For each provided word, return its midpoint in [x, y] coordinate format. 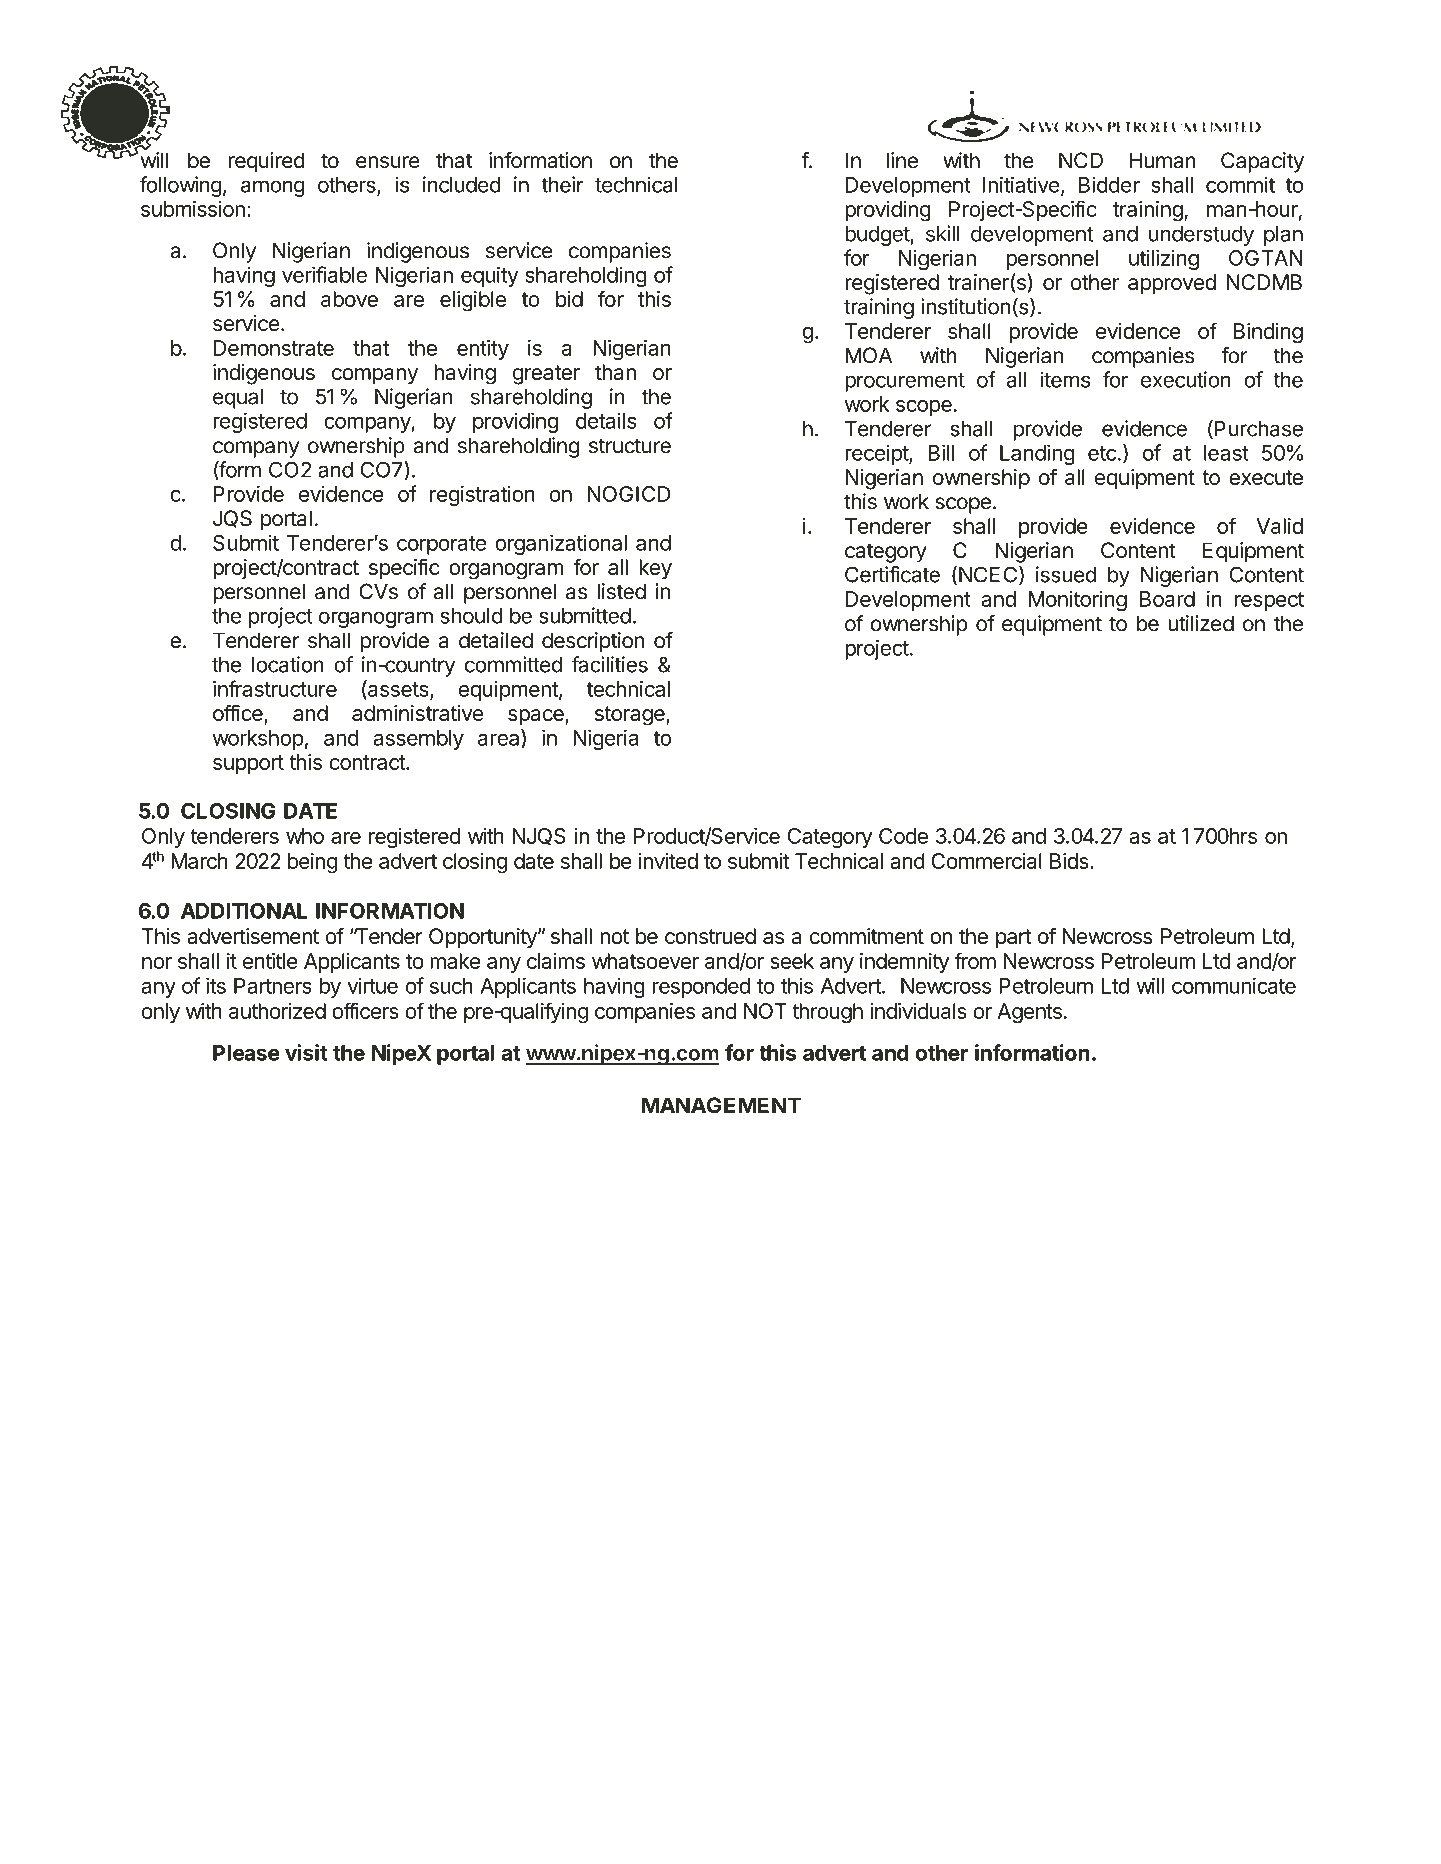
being [312, 863]
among [273, 188]
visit [306, 1052]
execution [1186, 379]
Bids [1070, 861]
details [606, 420]
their [563, 184]
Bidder [1109, 184]
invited [668, 861]
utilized [1201, 623]
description [593, 642]
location [288, 664]
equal [238, 399]
